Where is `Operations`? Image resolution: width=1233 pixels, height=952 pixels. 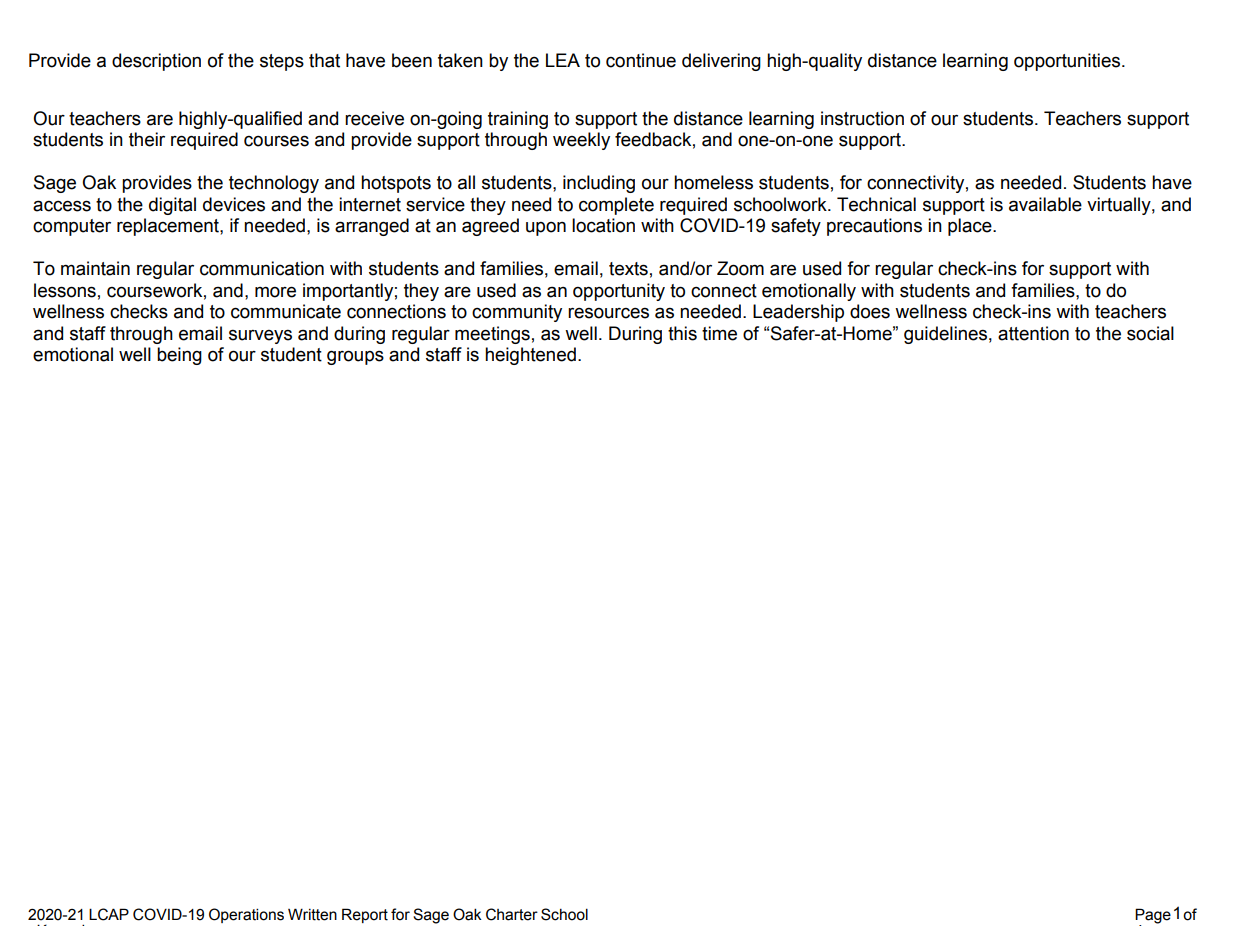 Operations is located at coordinates (246, 915).
